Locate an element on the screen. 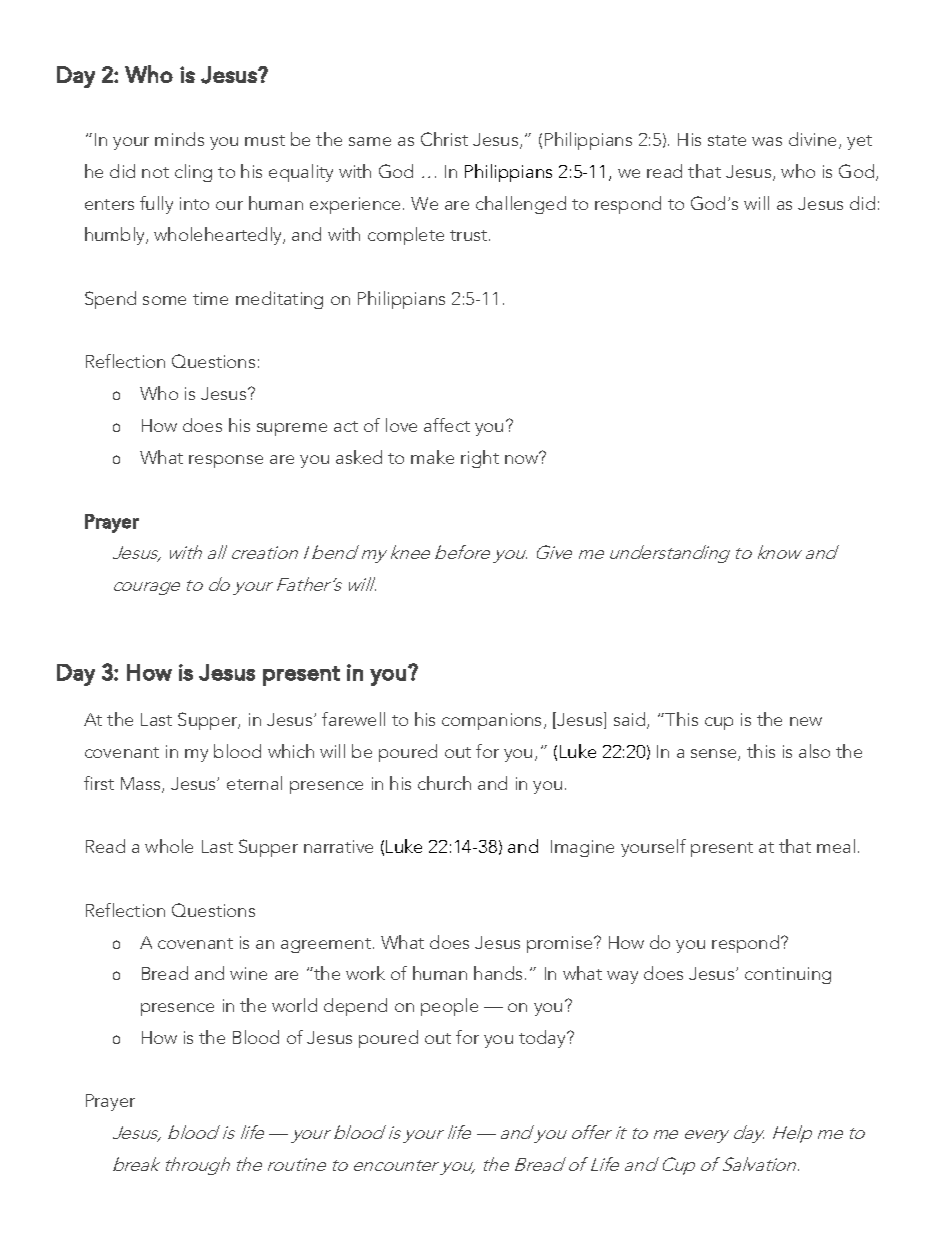 This screenshot has width=952, height=1233. Imagine is located at coordinates (582, 848).
